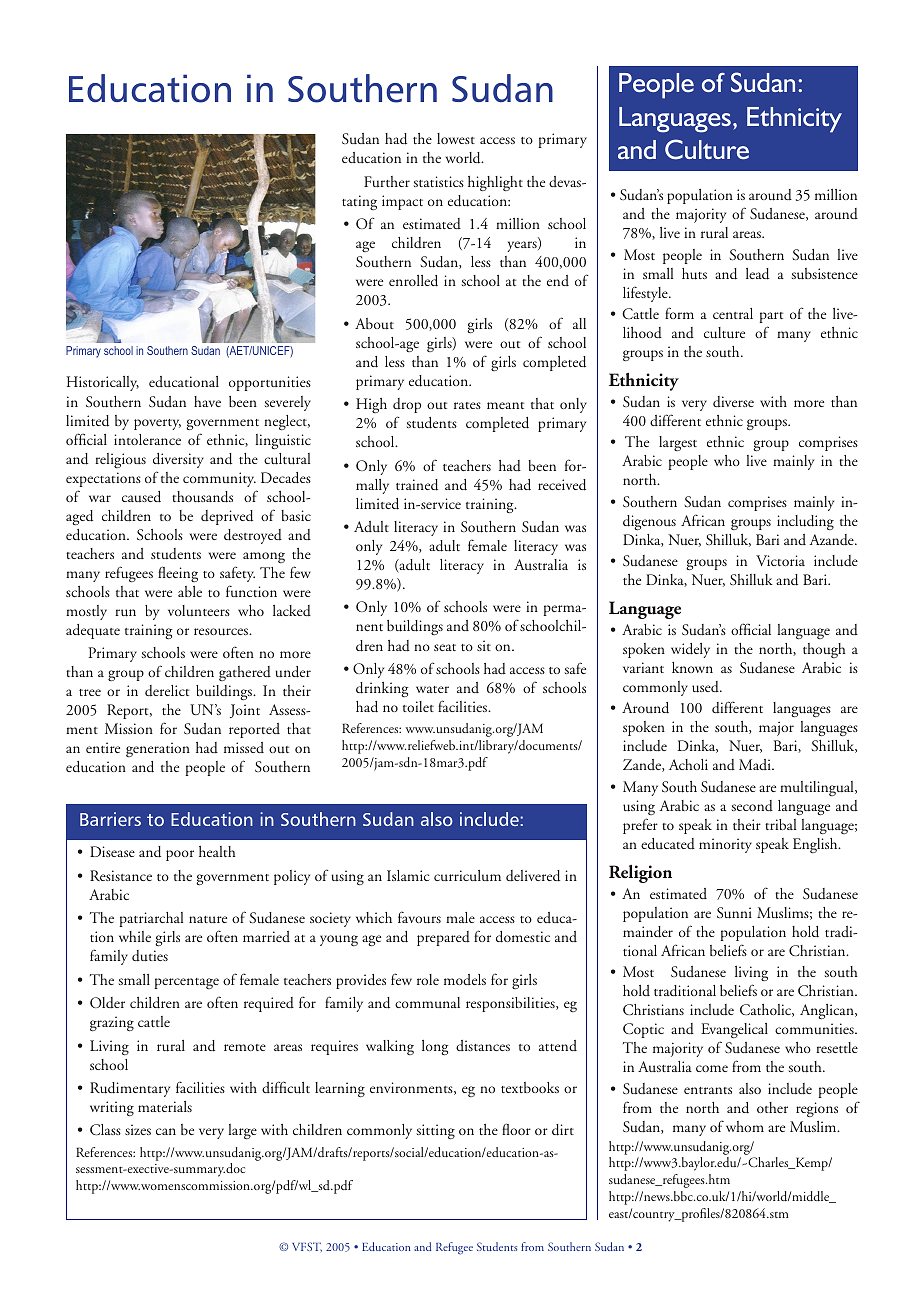 The height and width of the page is (1308, 924). Describe the element at coordinates (207, 401) in the page. I see `have` at that location.
